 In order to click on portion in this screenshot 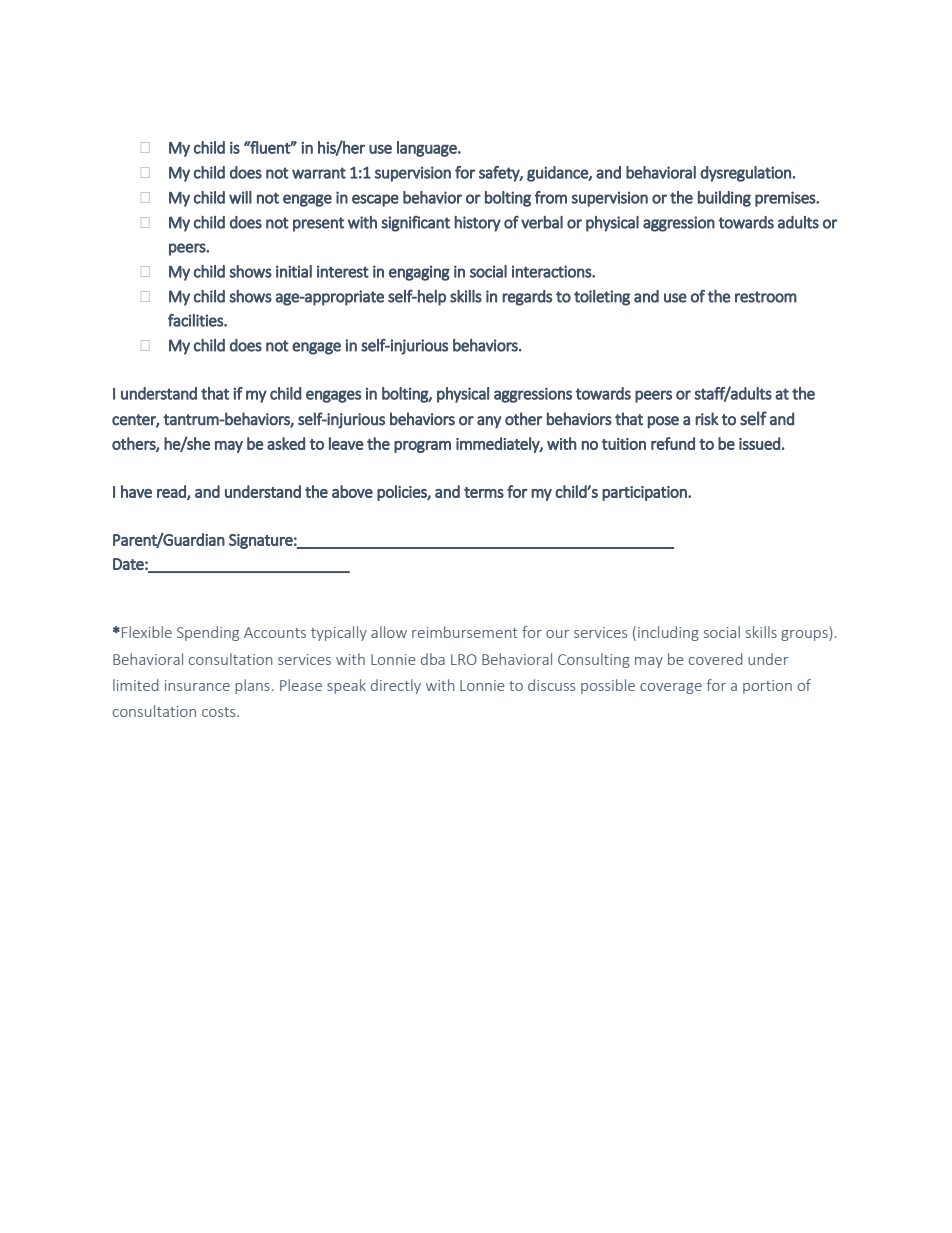, I will do `click(767, 687)`.
